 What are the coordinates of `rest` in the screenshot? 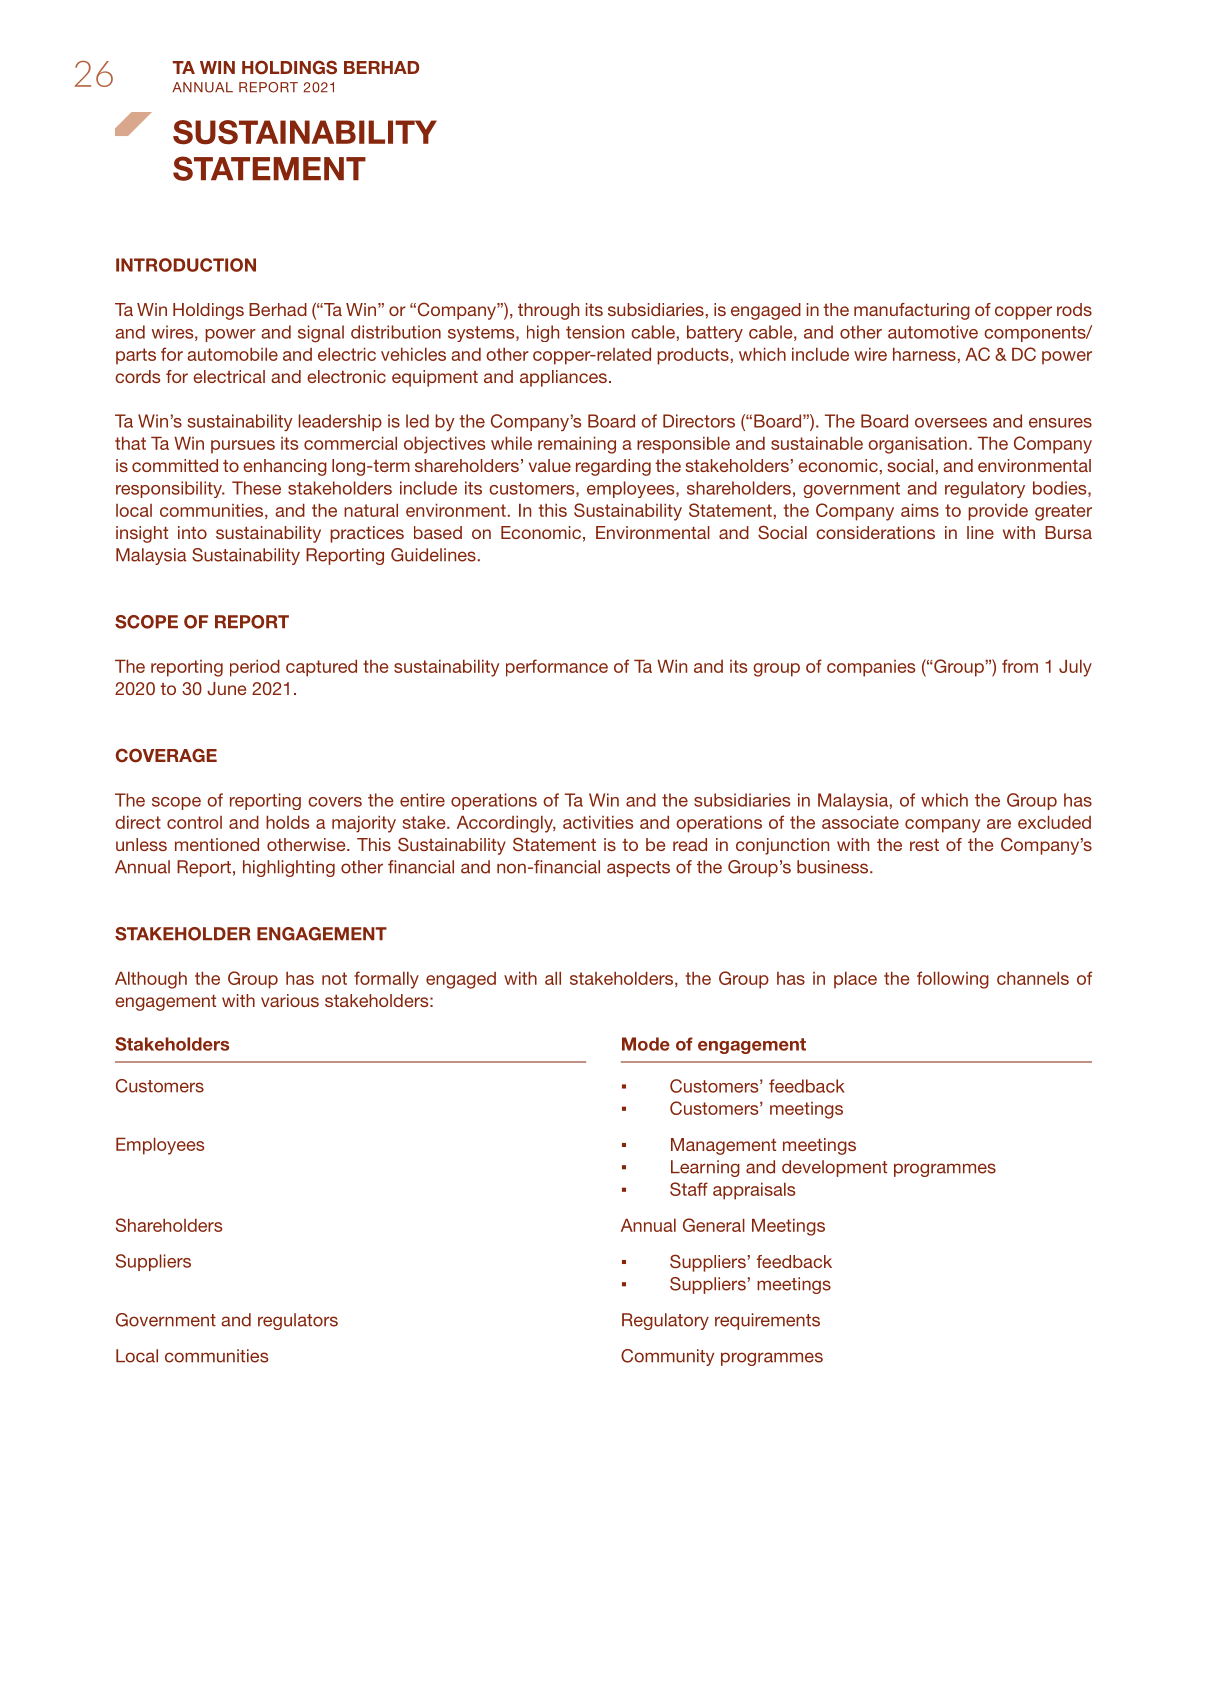 It's located at (924, 845).
